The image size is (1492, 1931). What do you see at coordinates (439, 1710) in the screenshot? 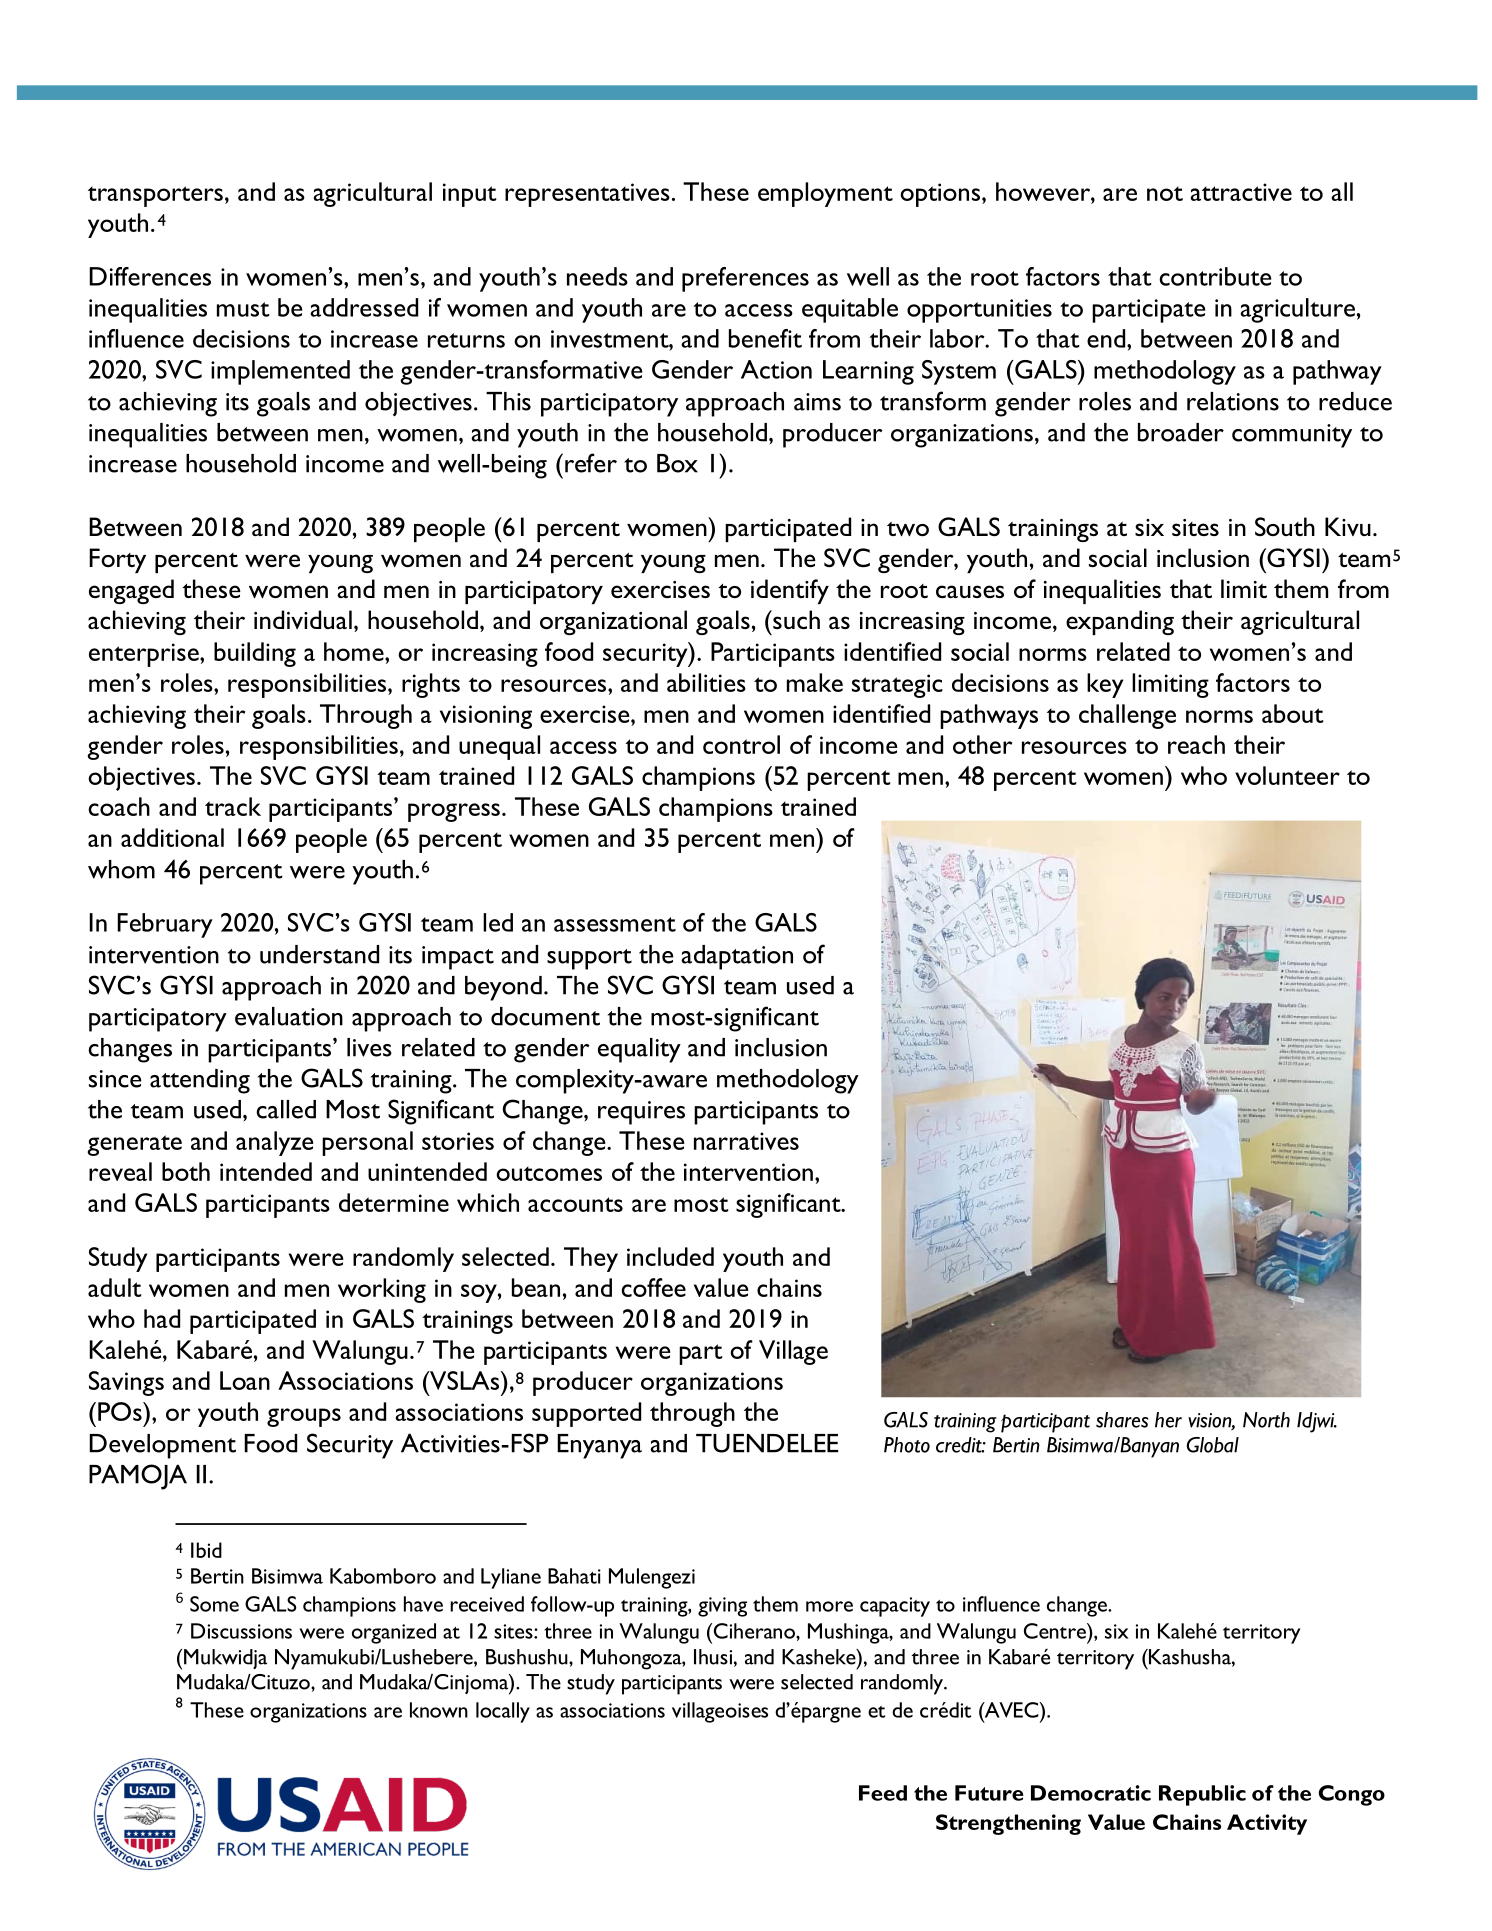
I see `known` at bounding box center [439, 1710].
